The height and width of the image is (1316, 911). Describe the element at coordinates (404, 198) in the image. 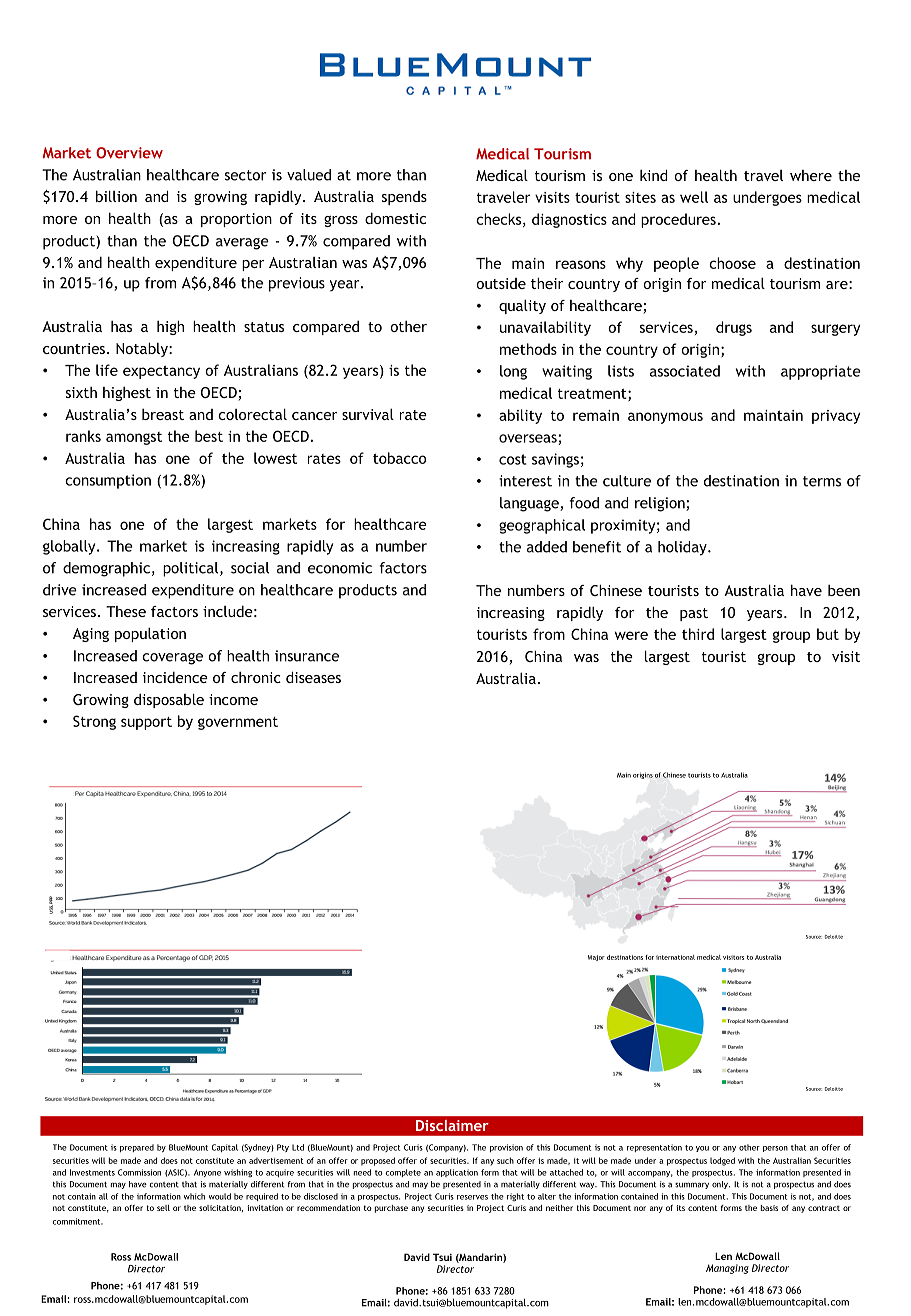

I see `spends` at that location.
